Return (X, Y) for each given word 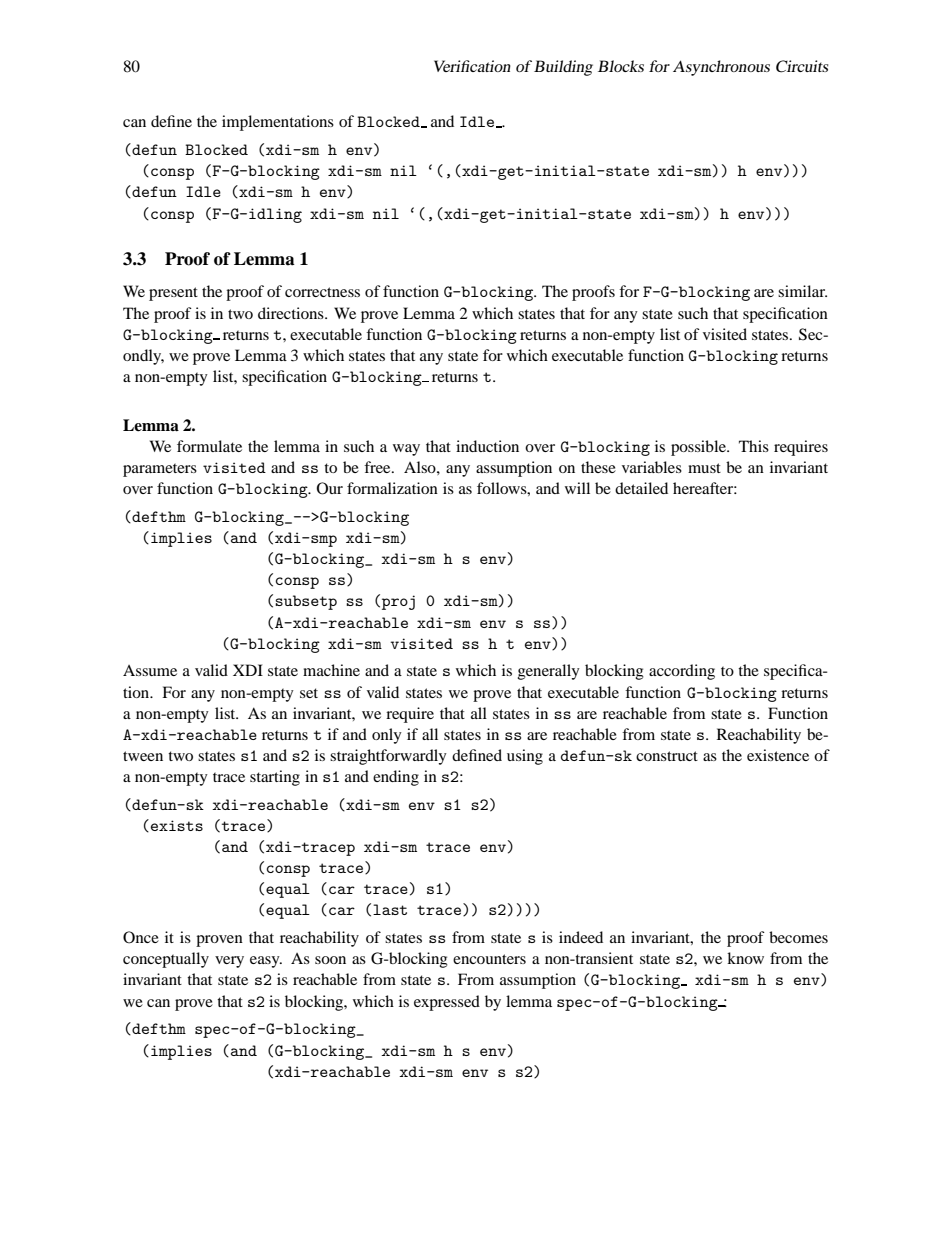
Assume (150, 670)
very (229, 962)
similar (802, 291)
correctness (322, 292)
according (682, 672)
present (173, 294)
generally (549, 672)
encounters (489, 959)
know (745, 958)
